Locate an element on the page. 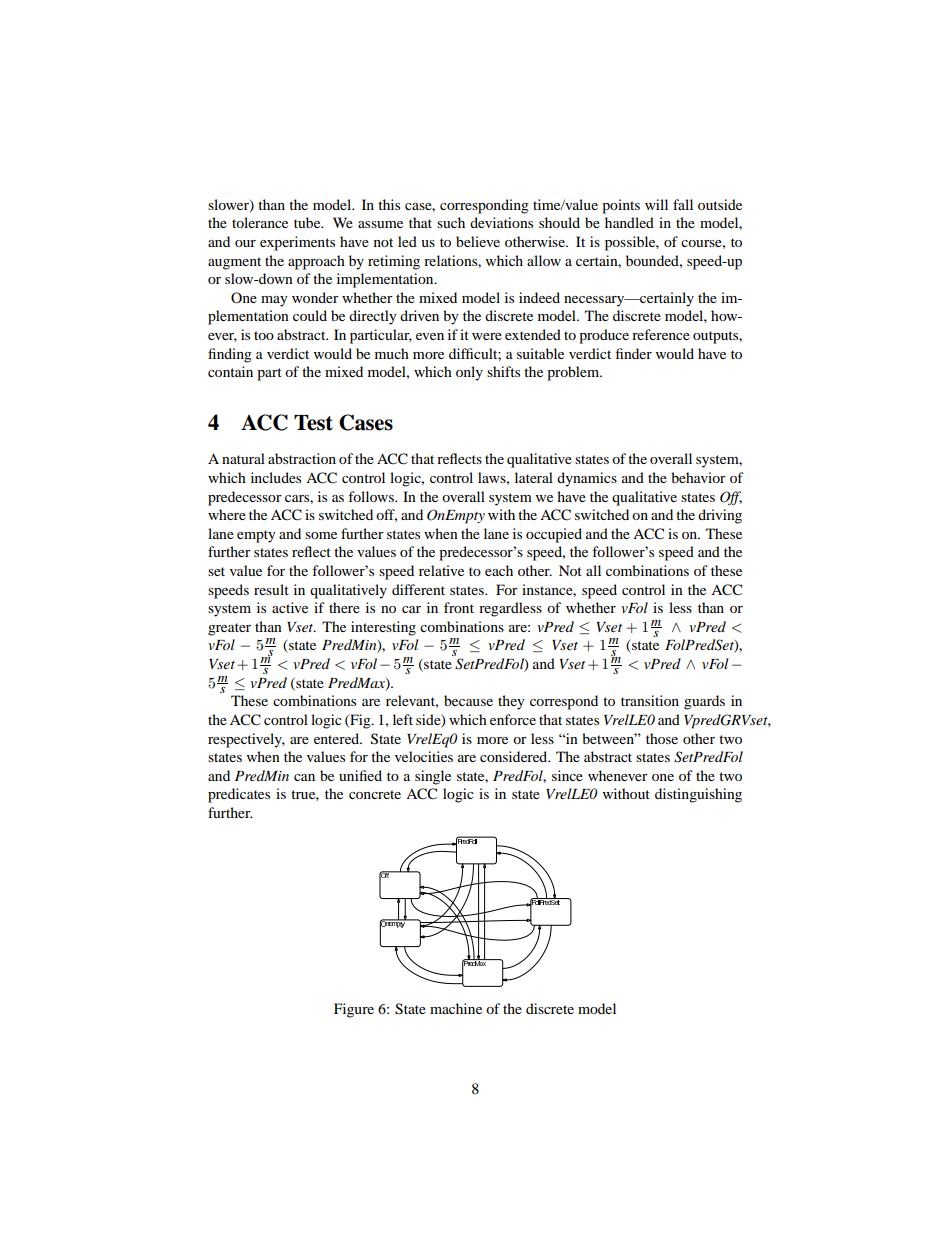 This page has height=1233, width=952. distinguishing is located at coordinates (698, 795).
